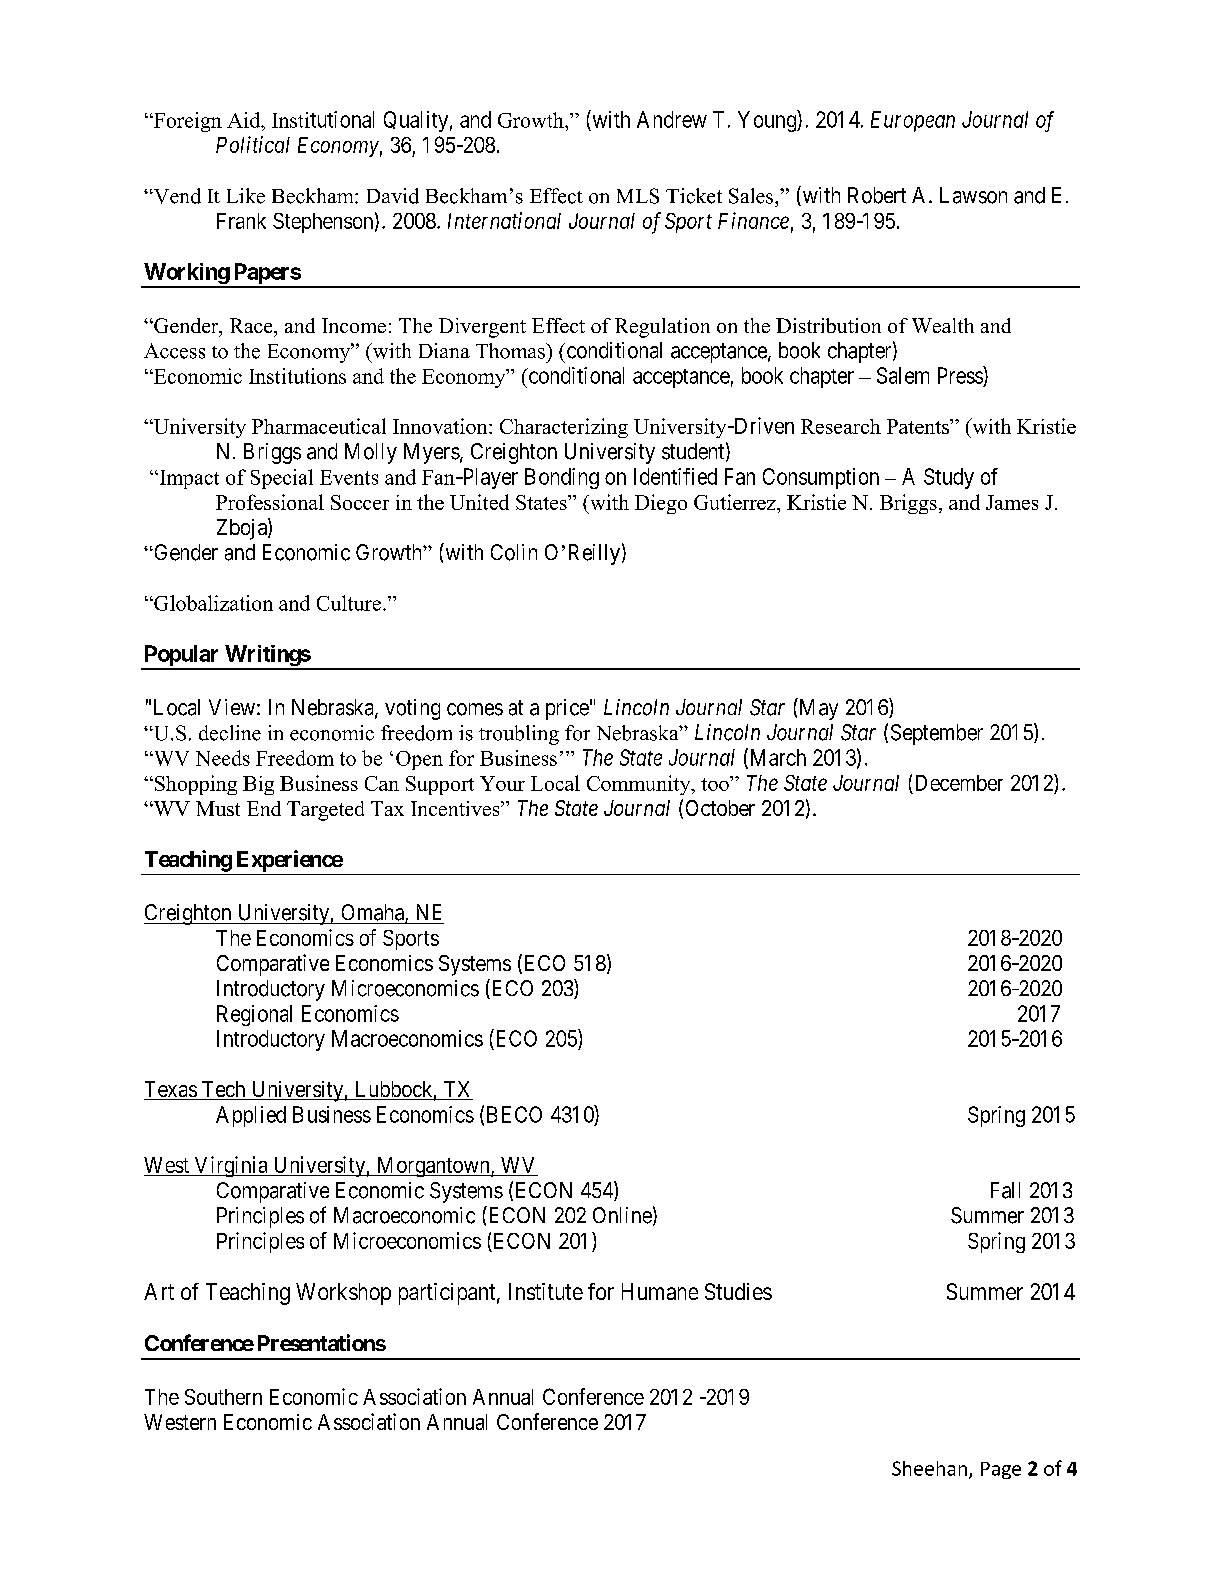  I want to click on European, so click(913, 121).
